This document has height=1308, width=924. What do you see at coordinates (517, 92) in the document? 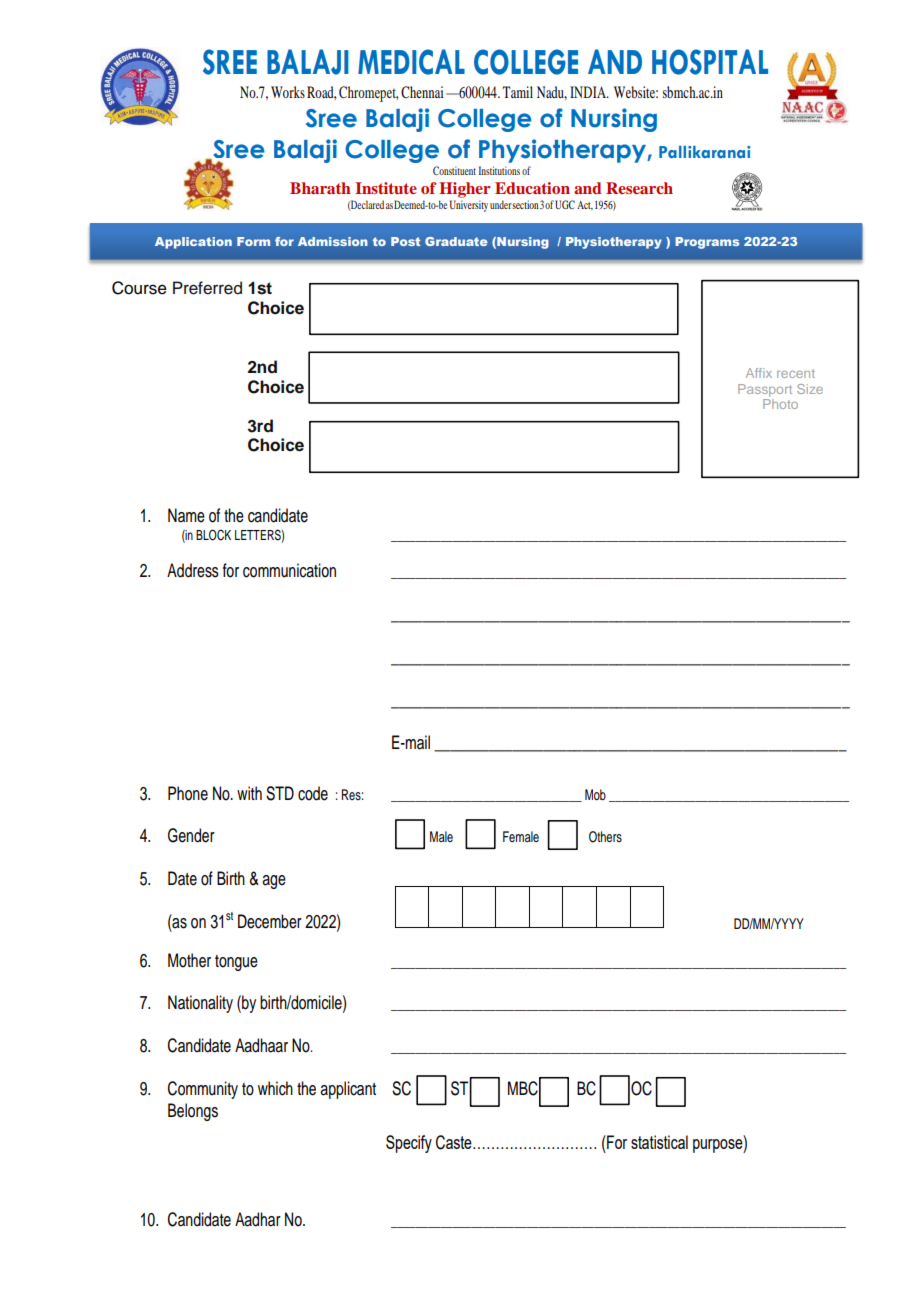
I see `Tamil` at bounding box center [517, 92].
